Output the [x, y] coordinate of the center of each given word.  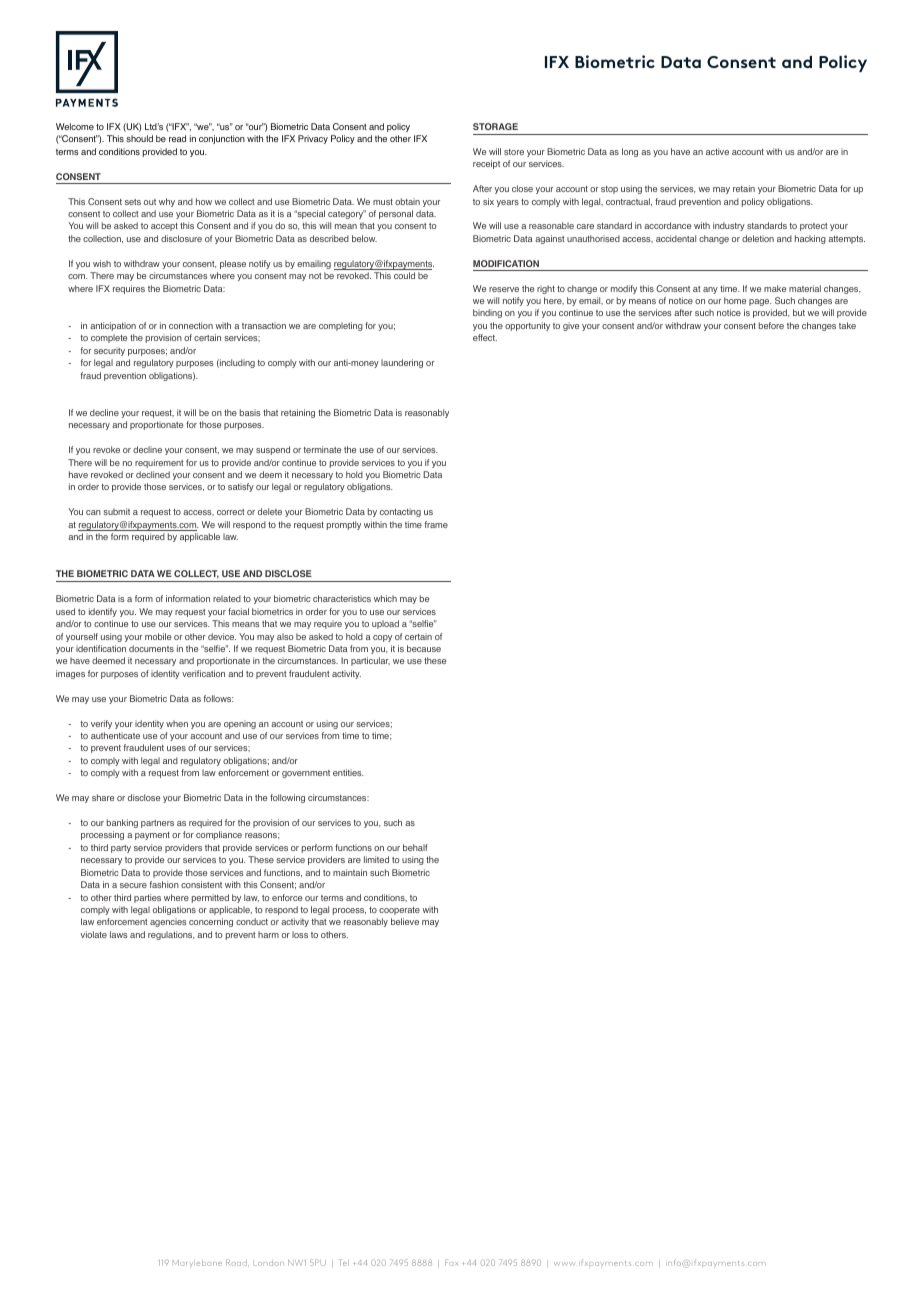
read [177, 138]
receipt [486, 164]
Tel [344, 1262]
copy [382, 638]
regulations [171, 935]
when [177, 723]
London [269, 1264]
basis [250, 412]
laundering [402, 363]
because [424, 648]
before [771, 325]
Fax [451, 1262]
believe [405, 921]
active [717, 151]
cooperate [399, 911]
